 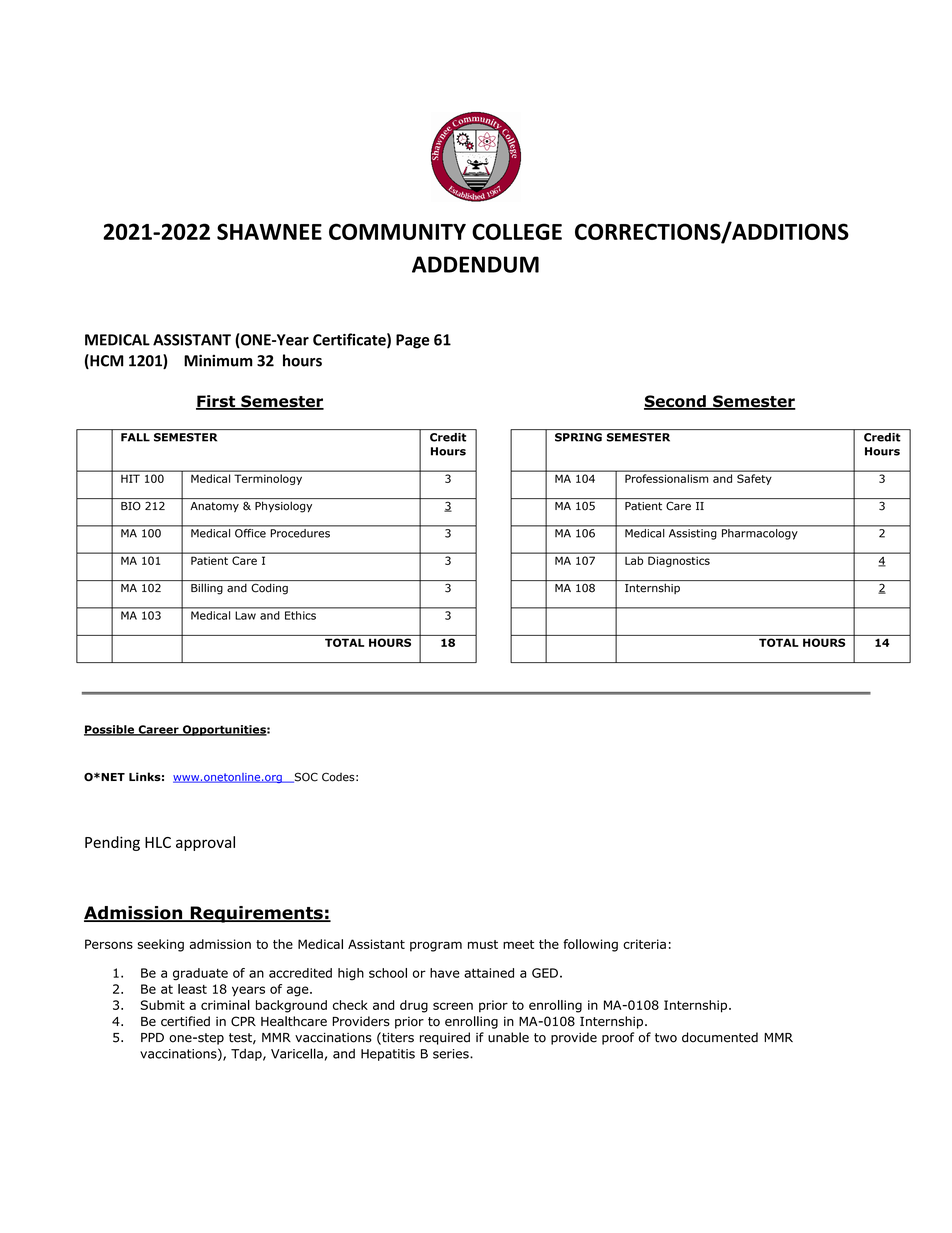 I want to click on ADDENDUM, so click(x=475, y=264).
